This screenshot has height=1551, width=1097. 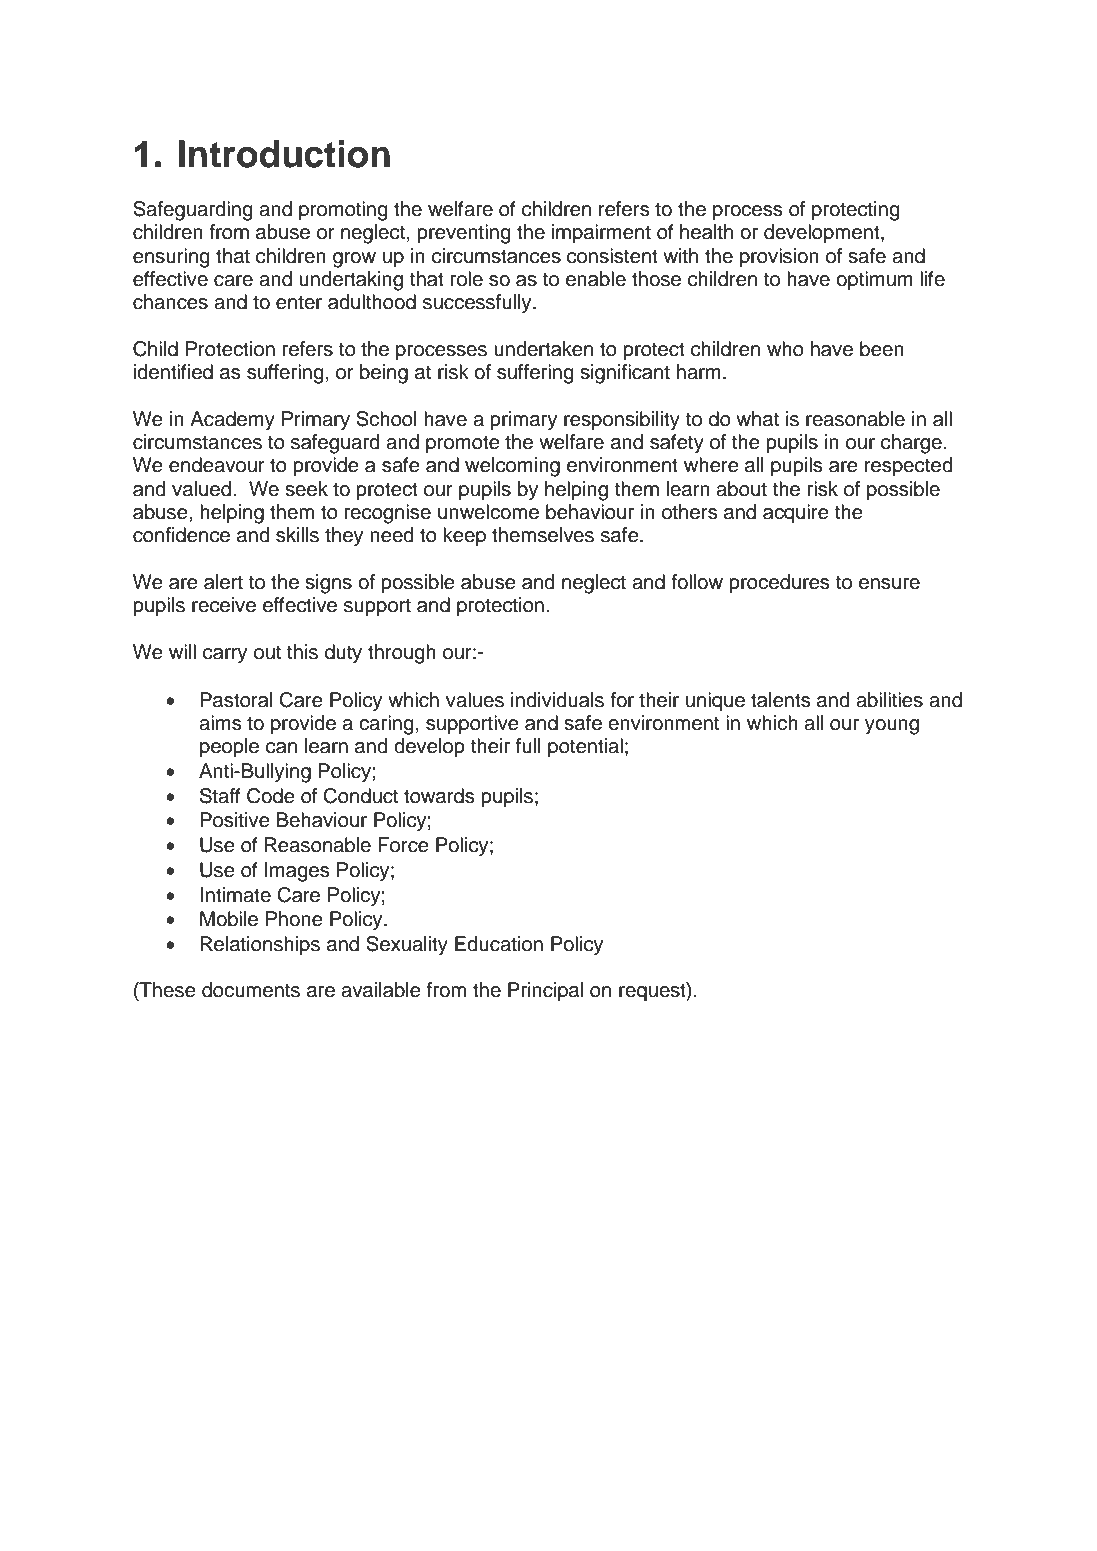 What do you see at coordinates (889, 584) in the screenshot?
I see `ensure` at bounding box center [889, 584].
